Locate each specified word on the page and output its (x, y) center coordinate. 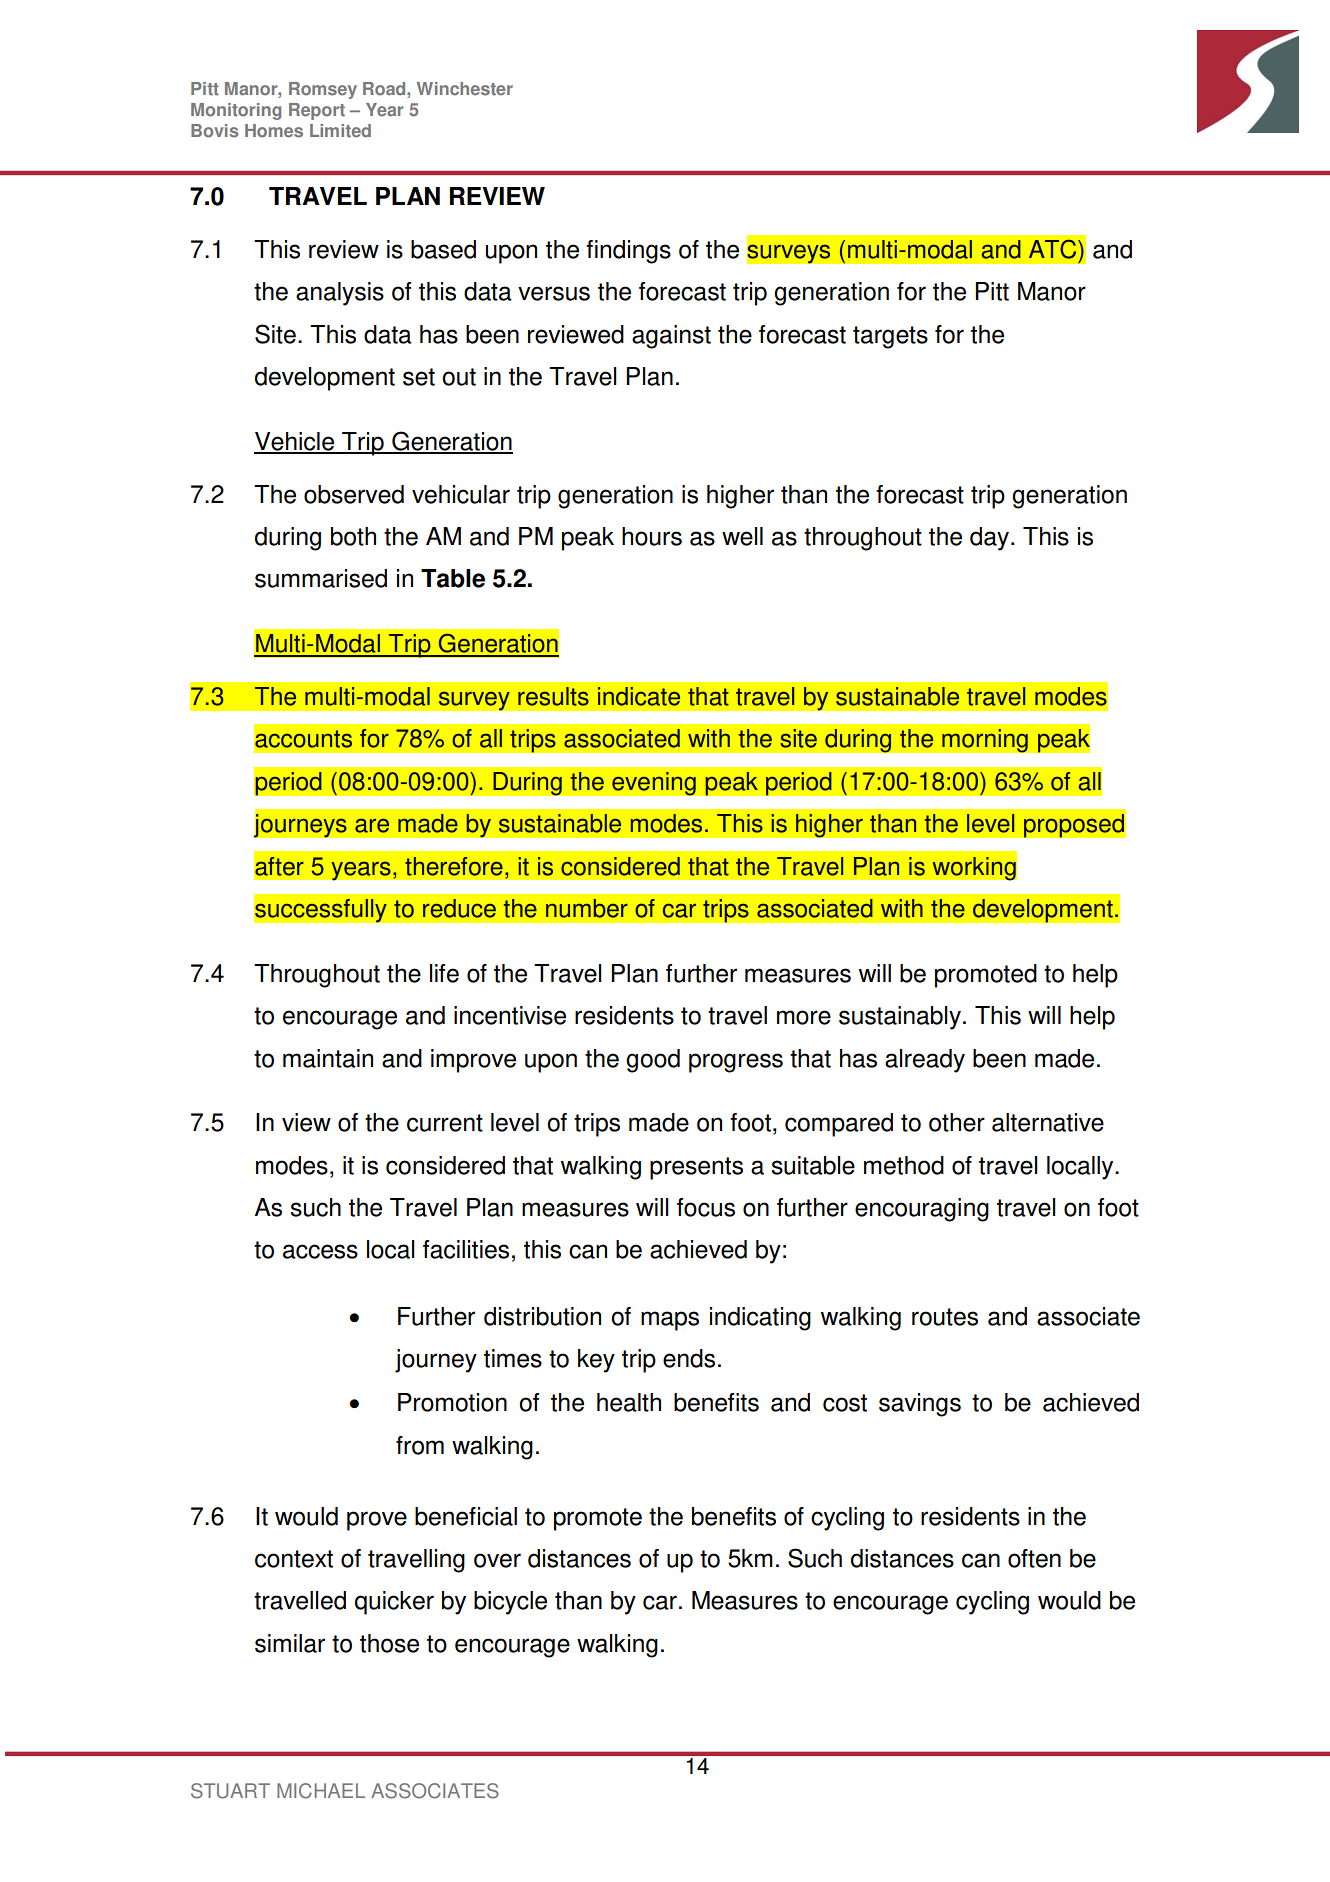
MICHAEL (321, 1791)
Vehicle (295, 442)
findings (628, 252)
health (629, 1402)
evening (654, 784)
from (420, 1445)
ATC (1054, 249)
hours (652, 536)
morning (985, 741)
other (957, 1122)
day (991, 539)
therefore (454, 866)
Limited (340, 131)
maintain (328, 1058)
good (653, 1061)
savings (920, 1405)
